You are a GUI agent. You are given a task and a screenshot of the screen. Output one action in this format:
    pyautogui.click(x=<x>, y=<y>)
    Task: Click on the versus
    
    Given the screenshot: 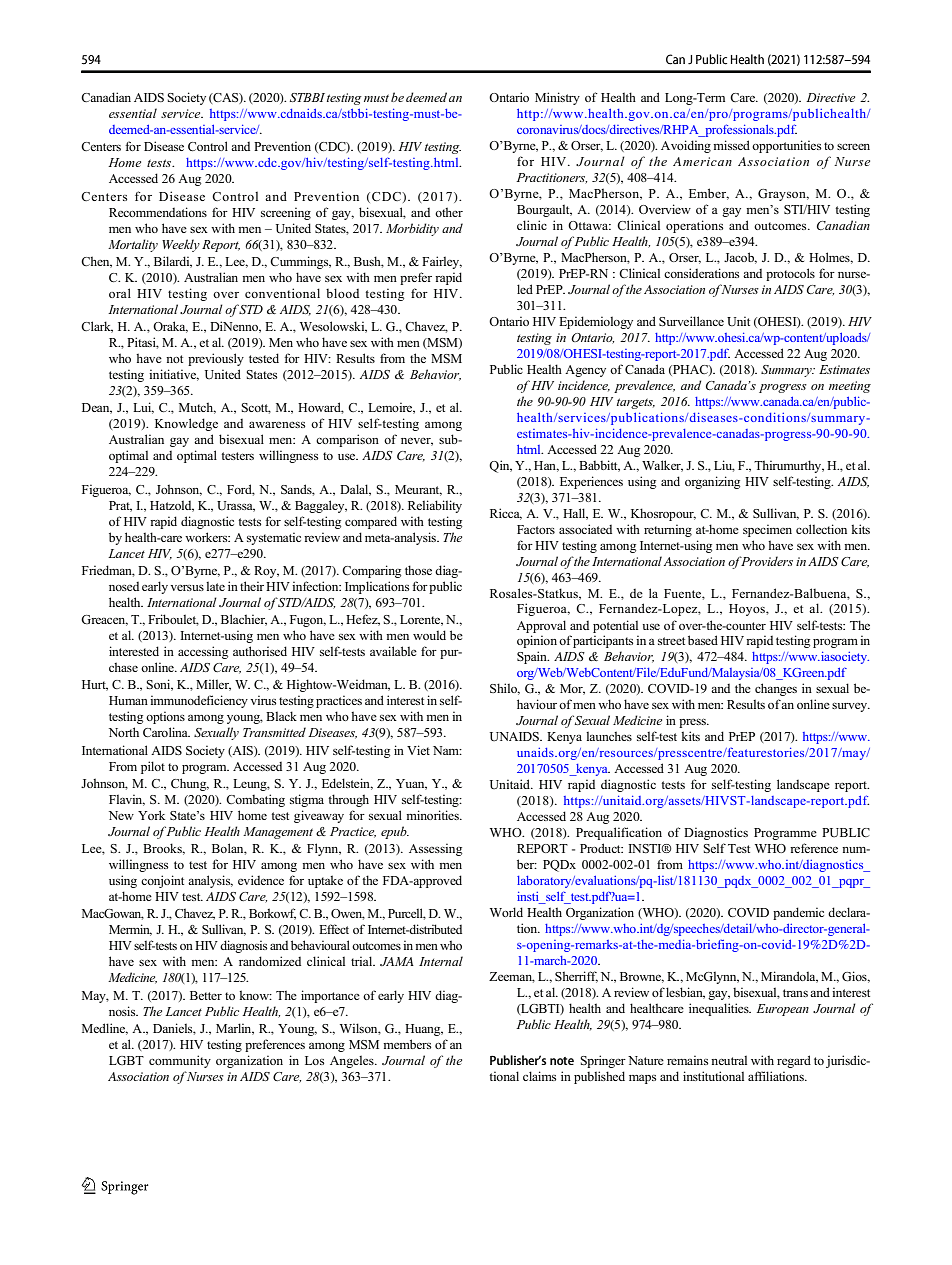 What is the action you would take?
    pyautogui.click(x=187, y=588)
